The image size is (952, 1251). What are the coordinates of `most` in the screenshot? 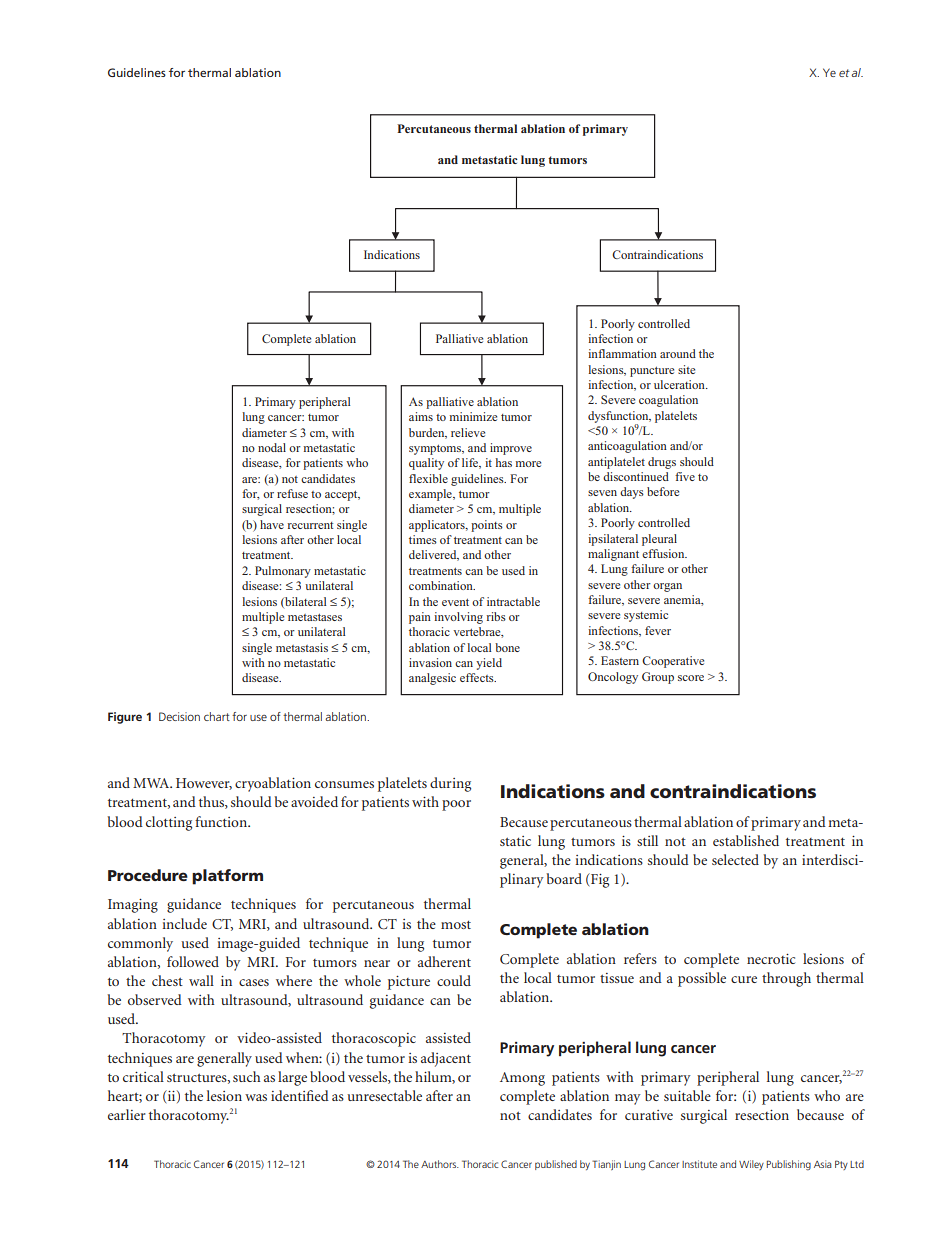 It's located at (456, 924).
